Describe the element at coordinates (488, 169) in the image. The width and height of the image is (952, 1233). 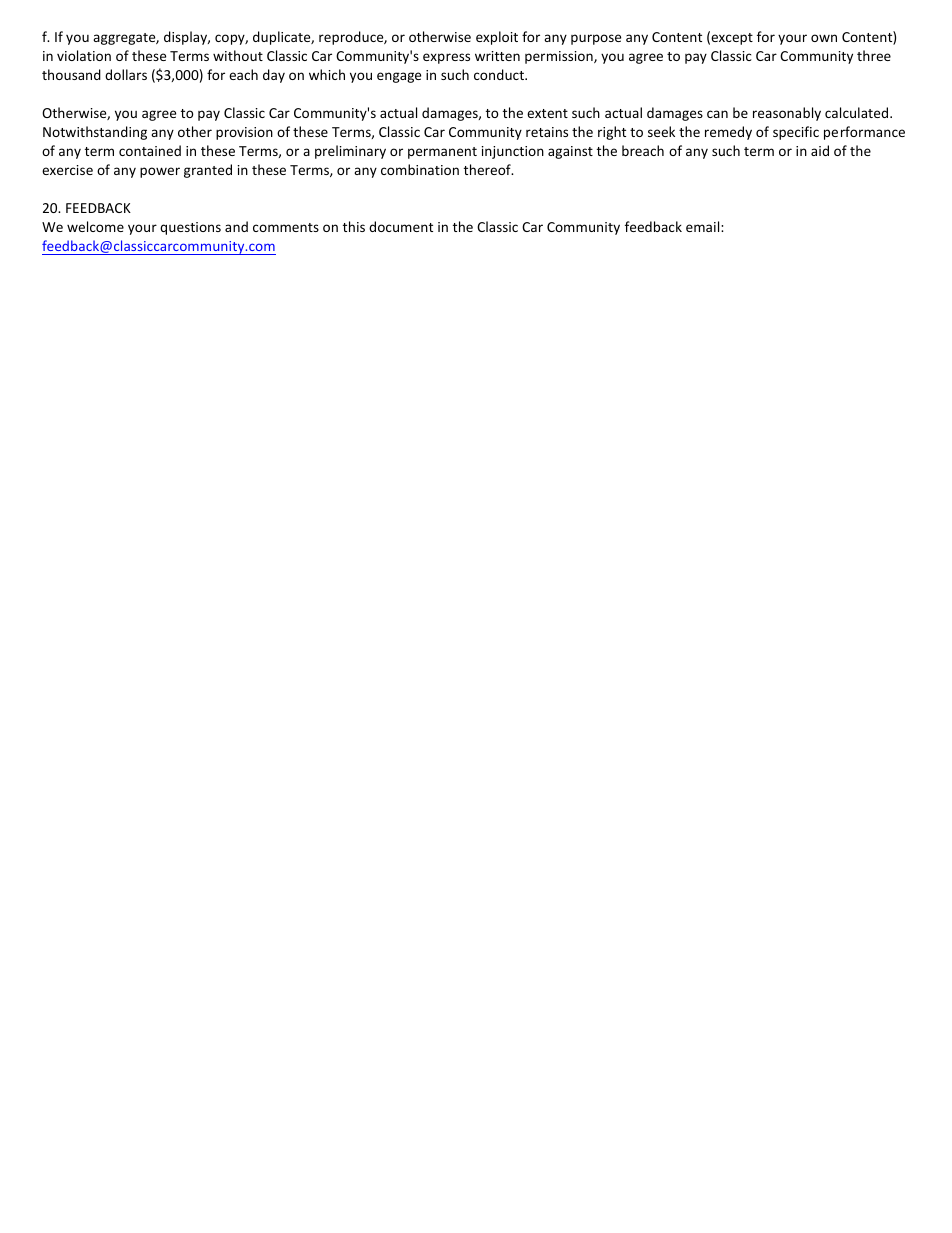
I see `thereof` at that location.
